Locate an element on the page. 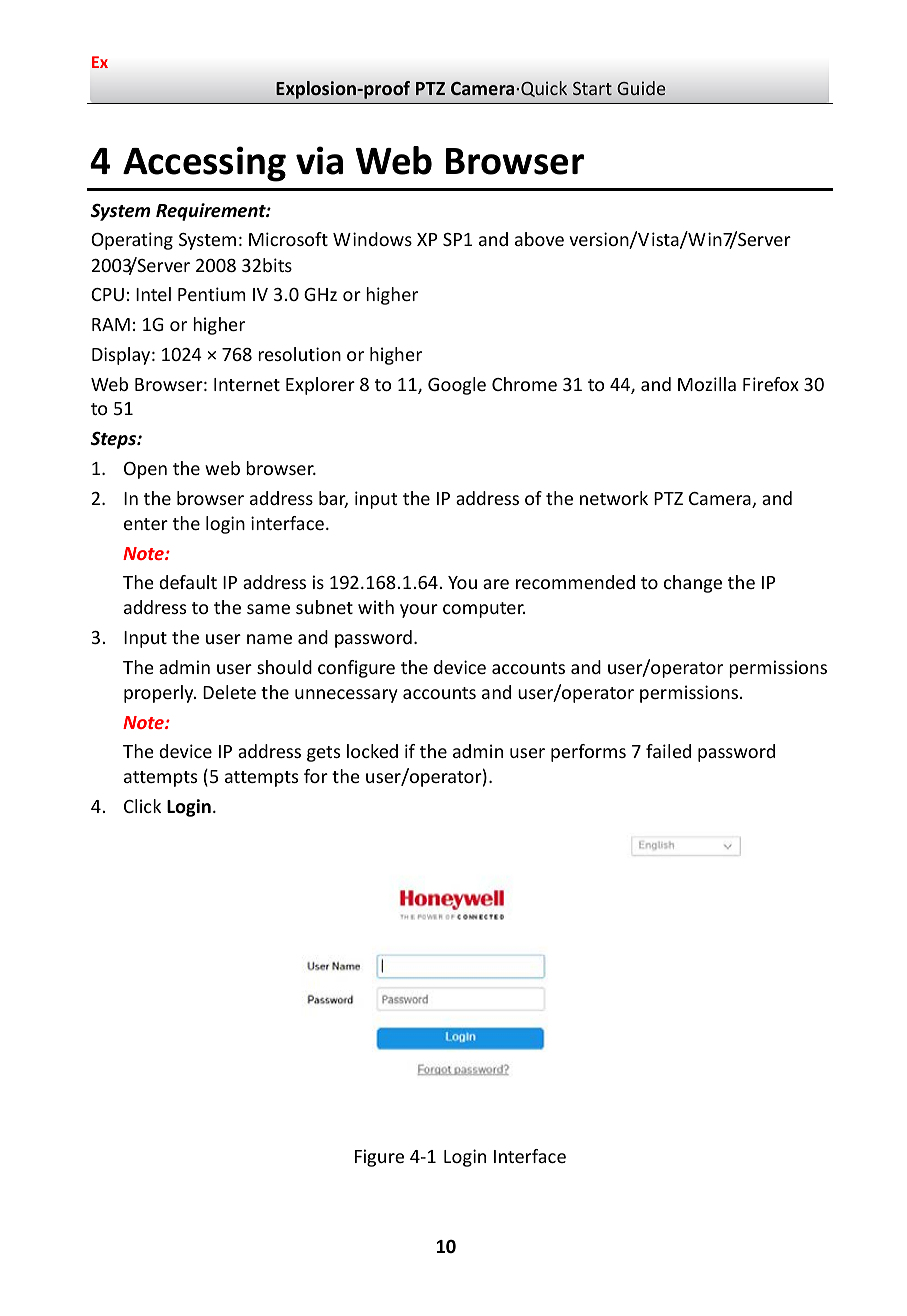 The height and width of the document is (1316, 907). locked is located at coordinates (372, 751).
